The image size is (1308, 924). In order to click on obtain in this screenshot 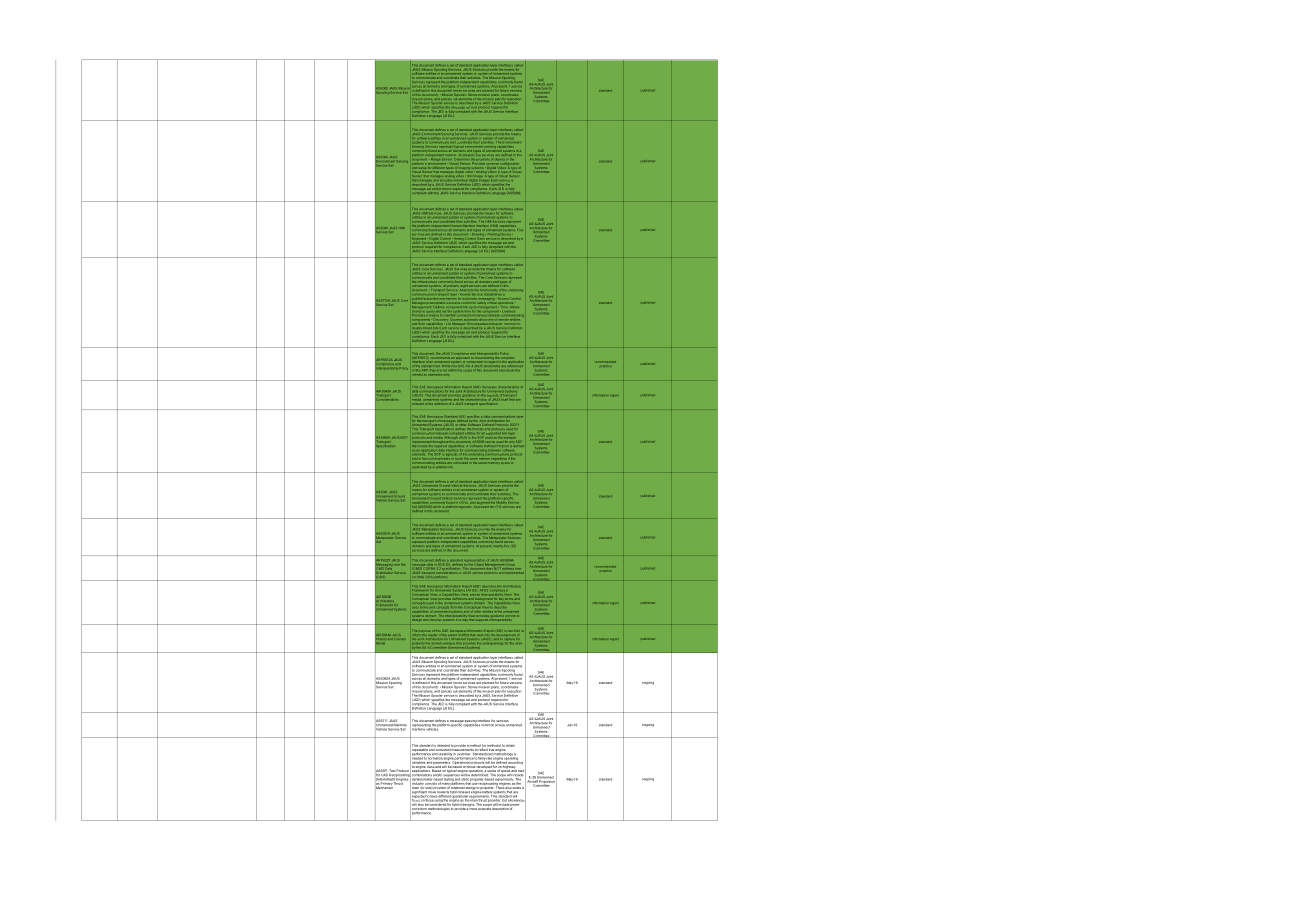, I will do `click(510, 746)`.
